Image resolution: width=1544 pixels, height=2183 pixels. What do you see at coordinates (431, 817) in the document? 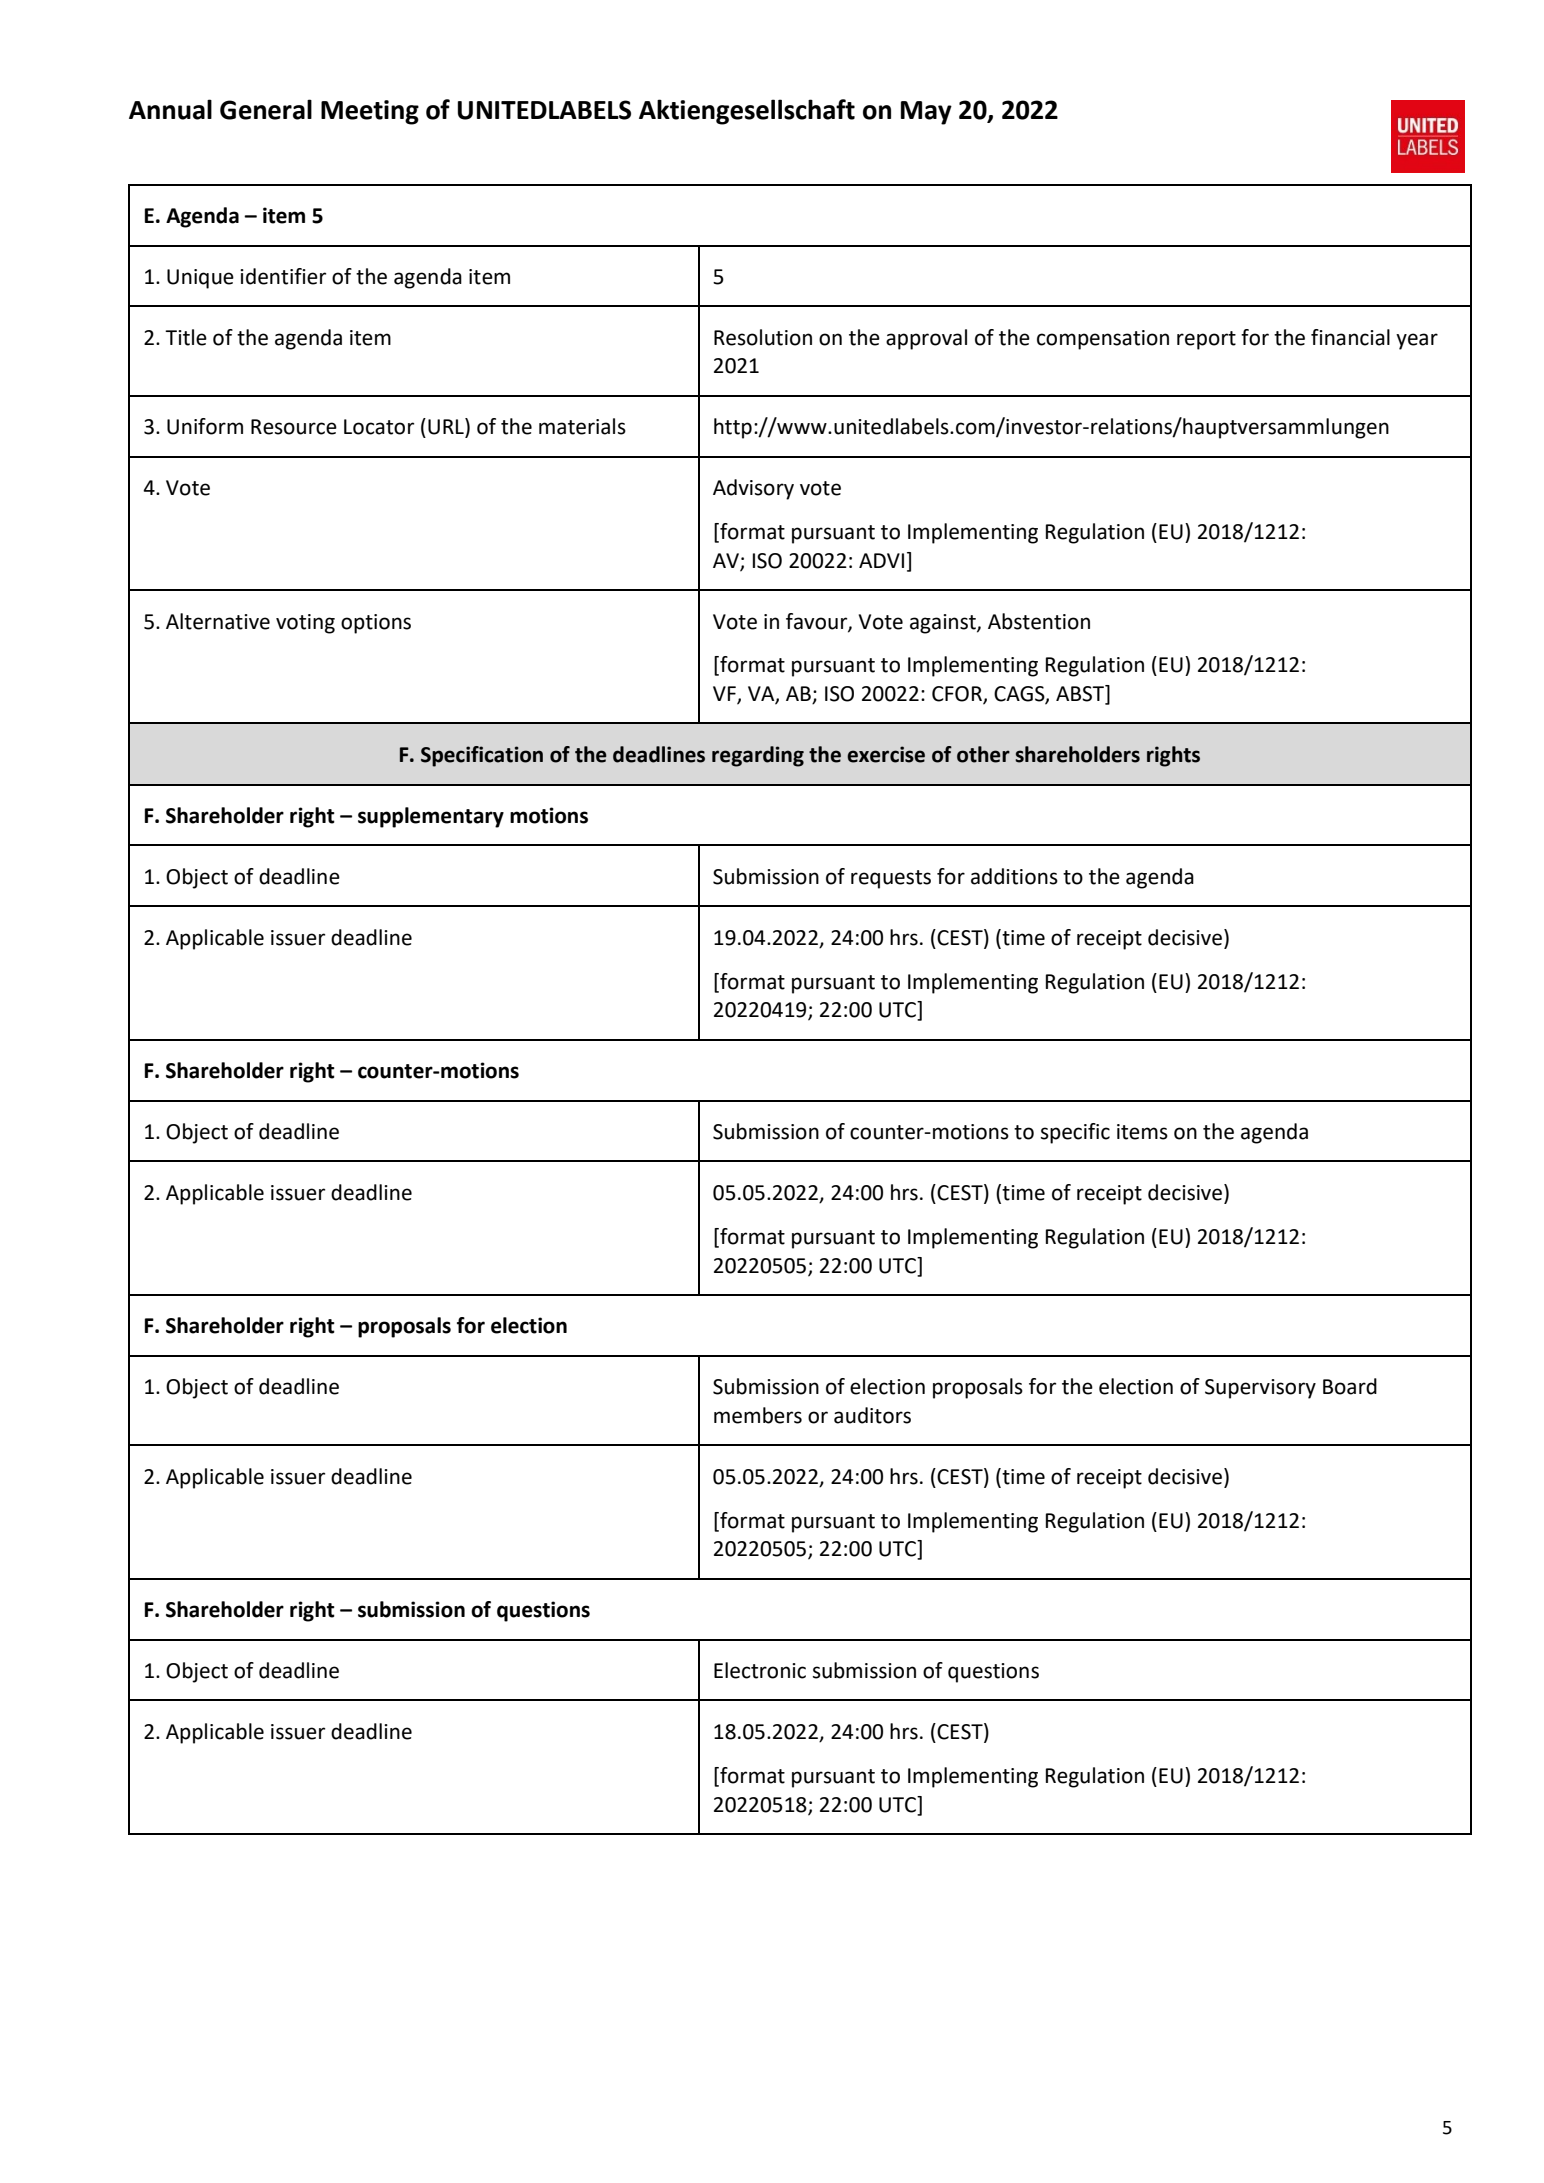
I see `supplementary` at bounding box center [431, 817].
